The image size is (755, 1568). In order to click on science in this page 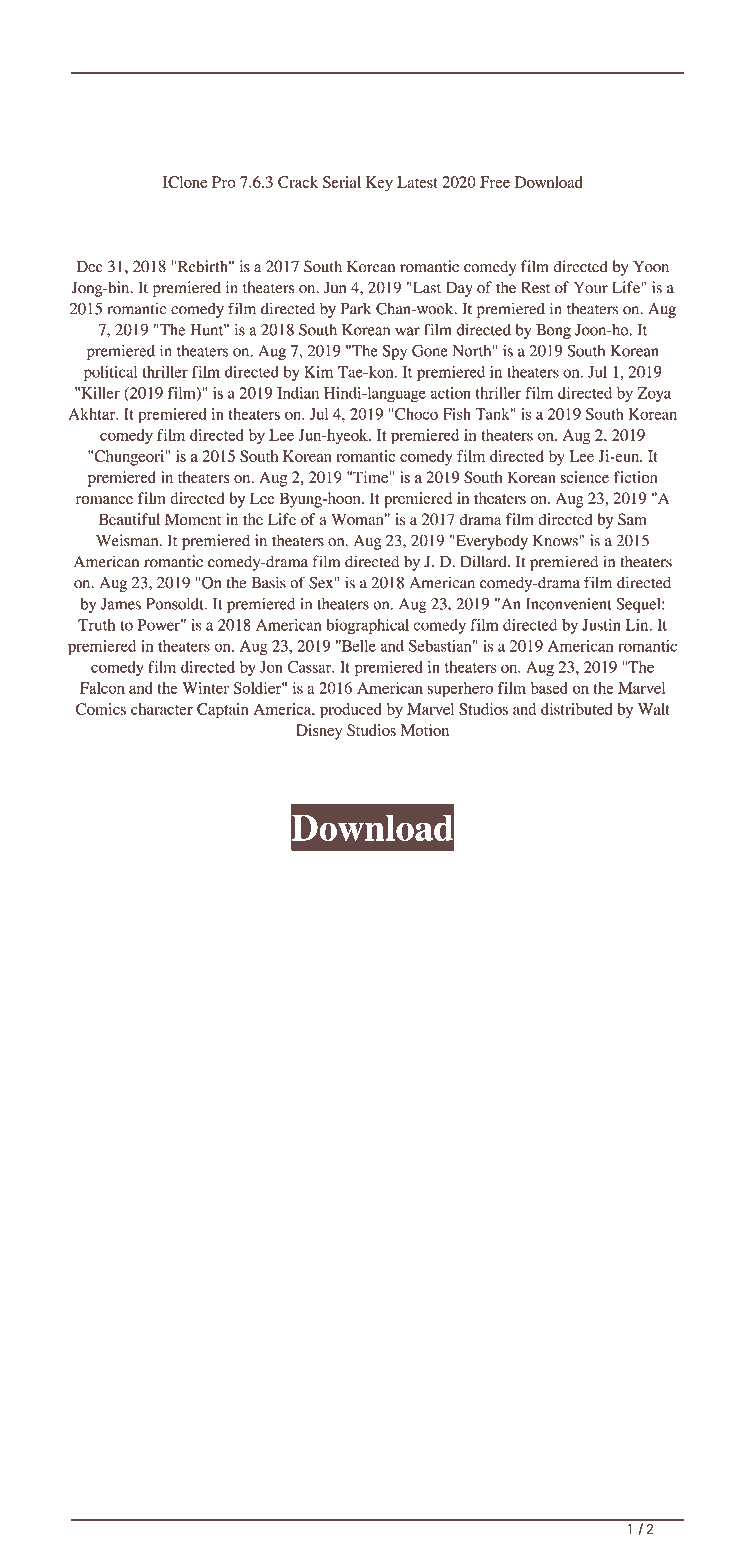, I will do `click(584, 477)`.
